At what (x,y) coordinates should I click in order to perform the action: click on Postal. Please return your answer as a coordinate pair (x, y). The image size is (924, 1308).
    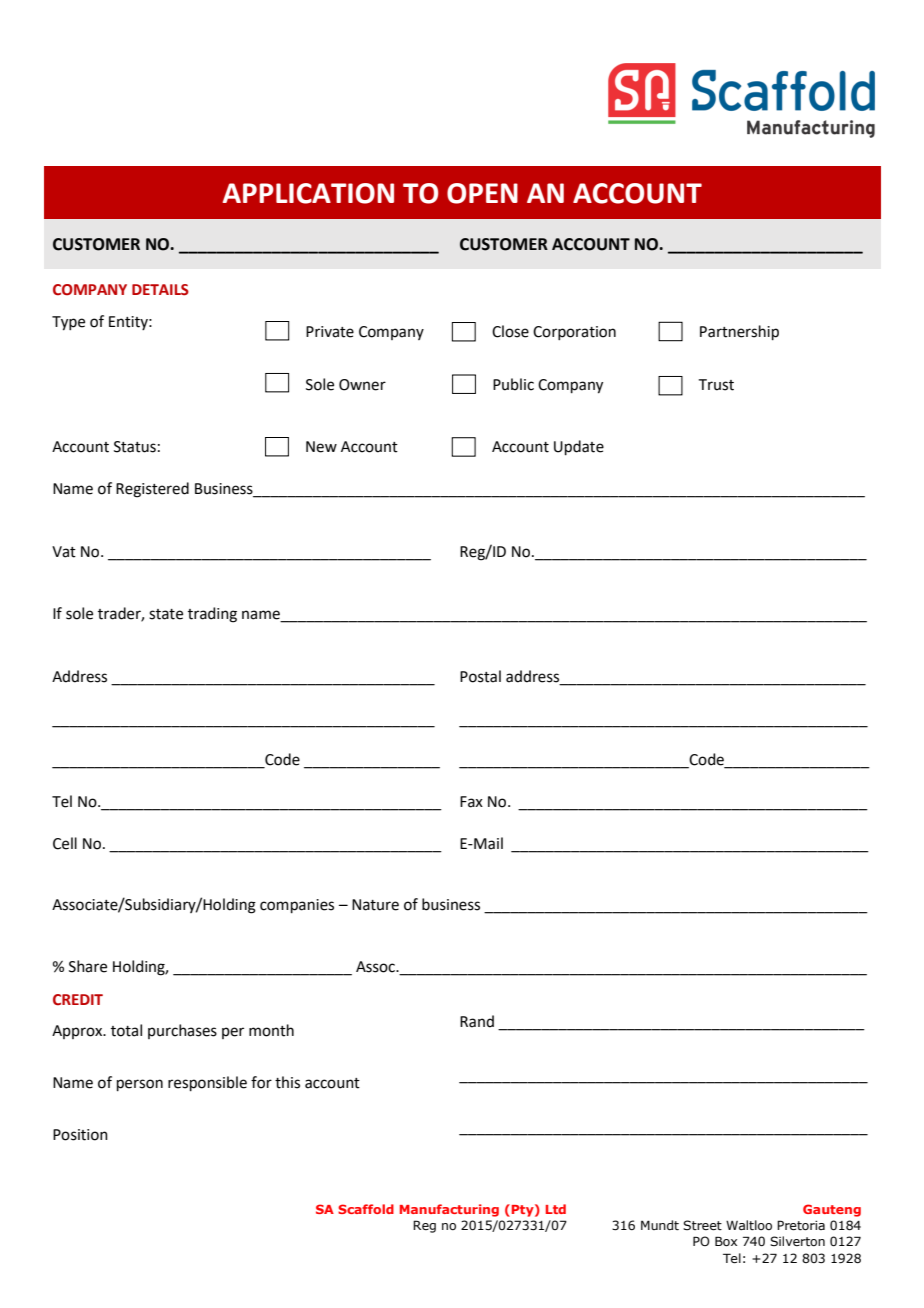
    Looking at the image, I should click on (480, 676).
